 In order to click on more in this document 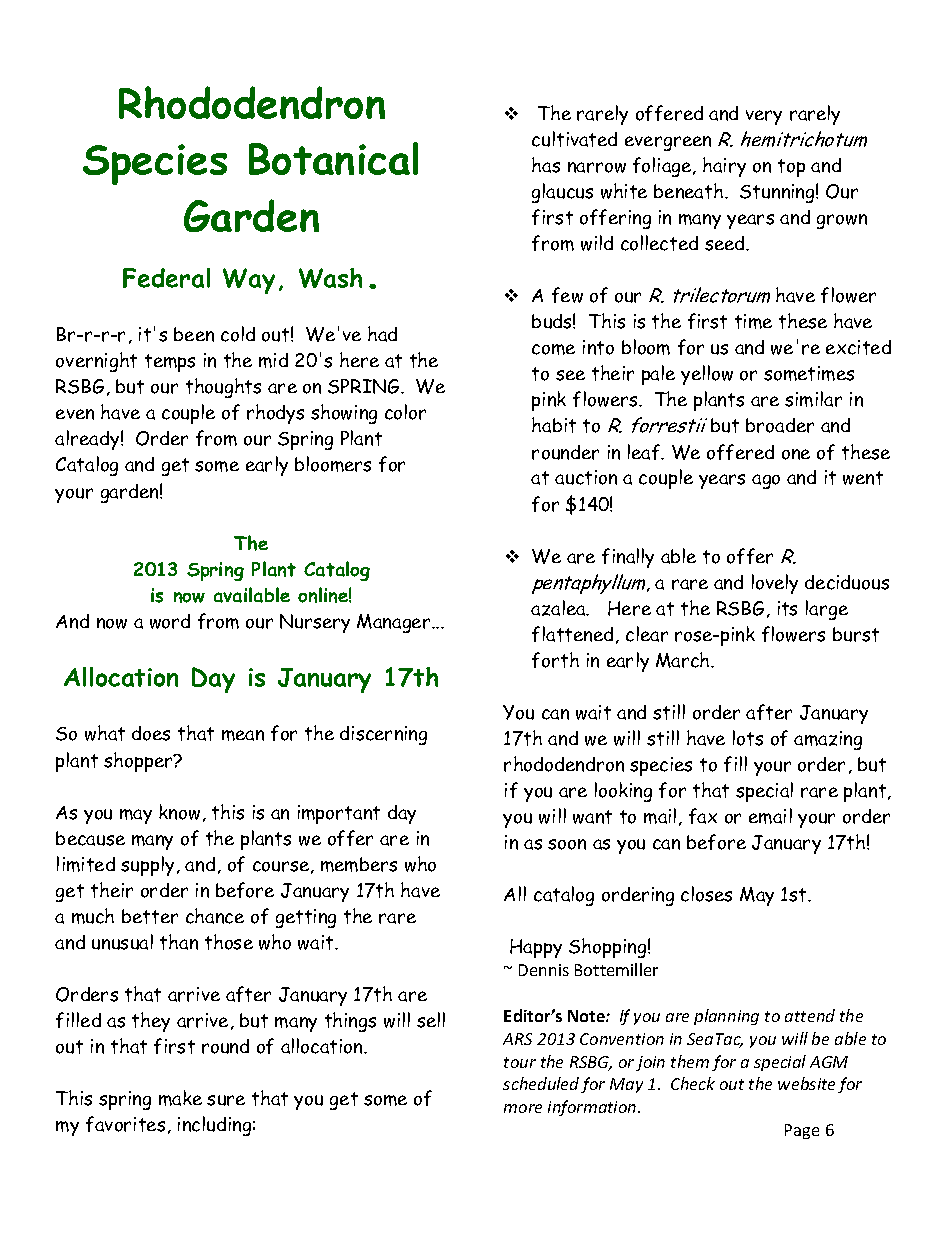, I will do `click(523, 1108)`.
